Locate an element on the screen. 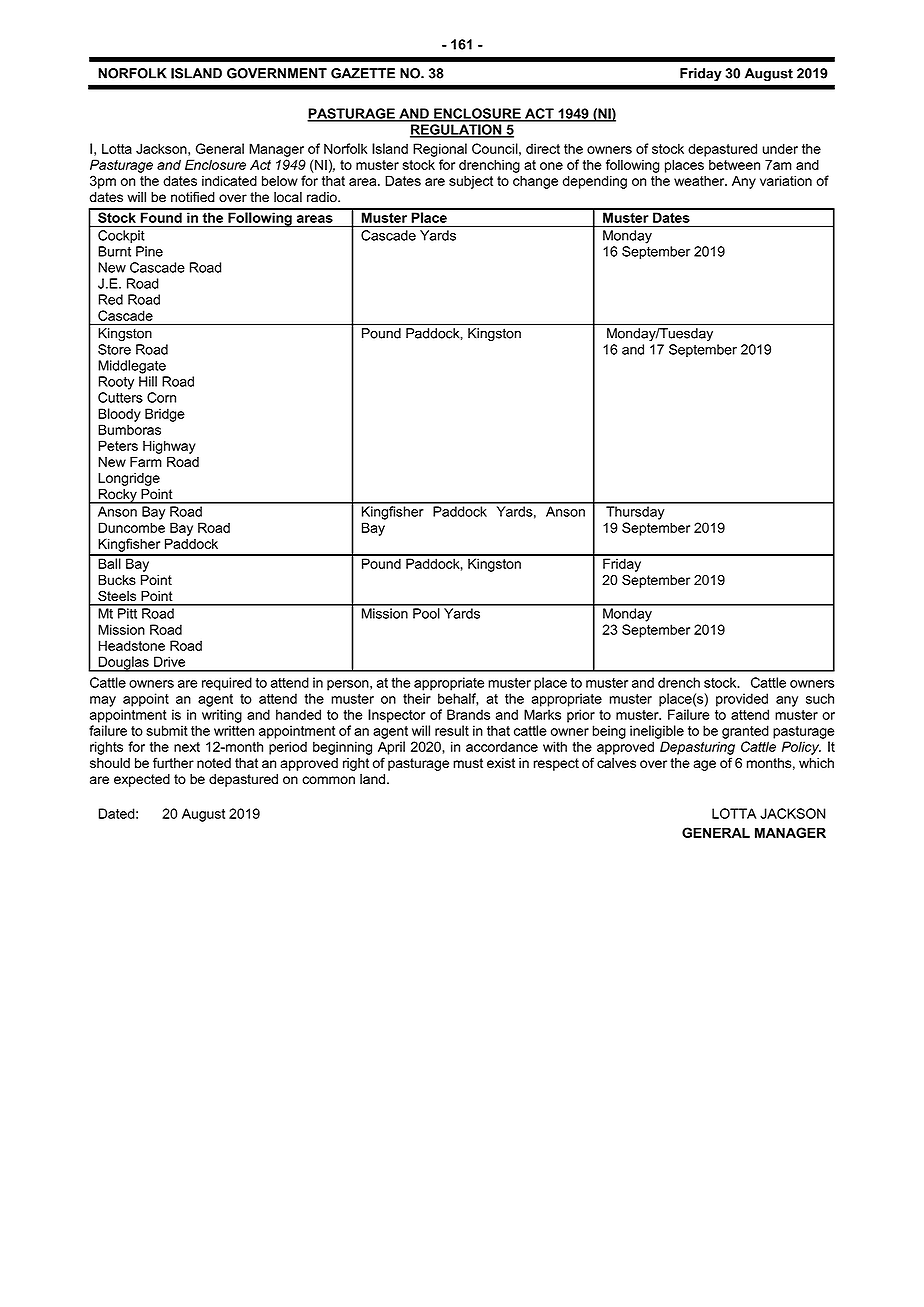 The height and width of the screenshot is (1307, 924). Bridge is located at coordinates (165, 415).
